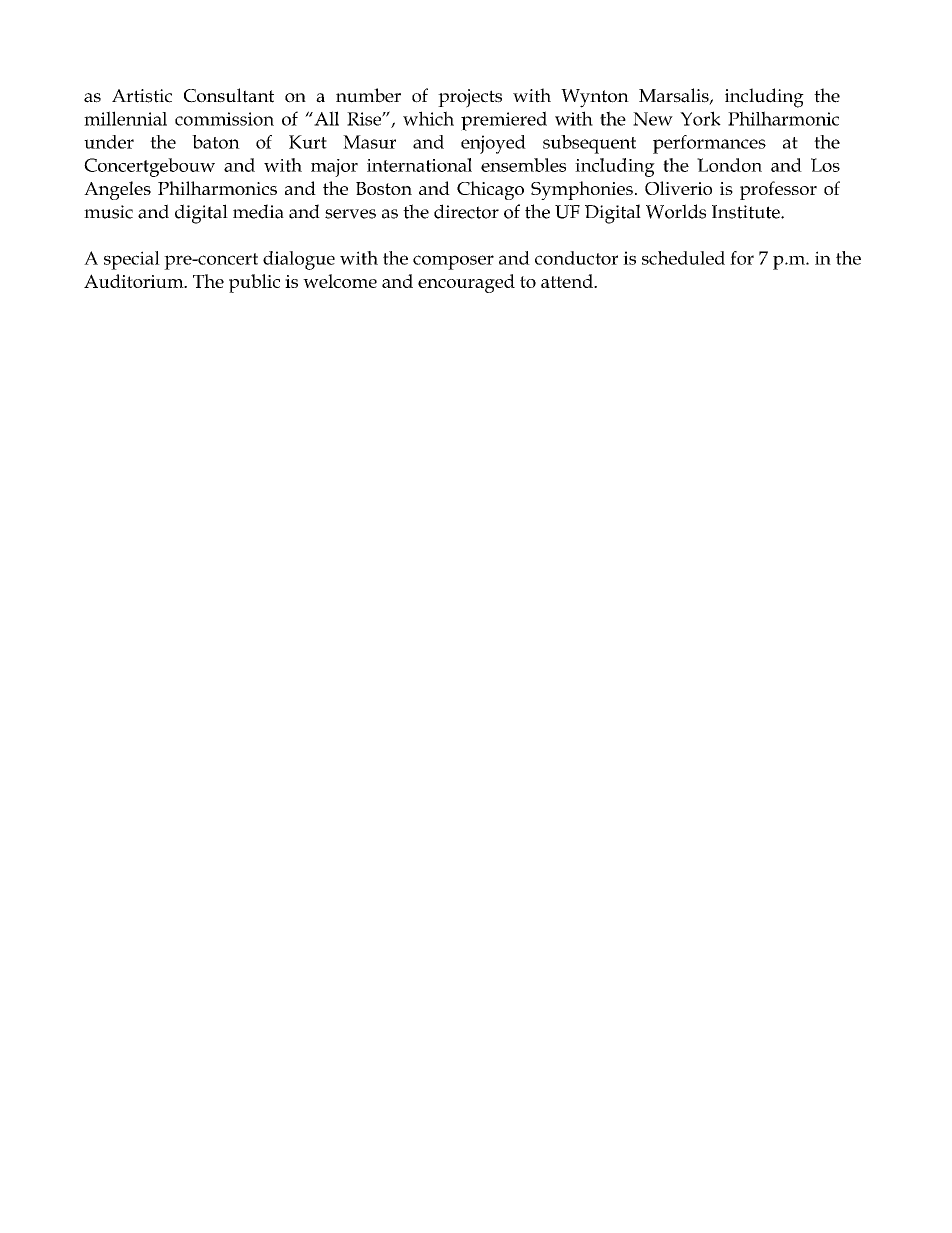 The image size is (952, 1233). Describe the element at coordinates (135, 281) in the document. I see `Auditorium` at that location.
